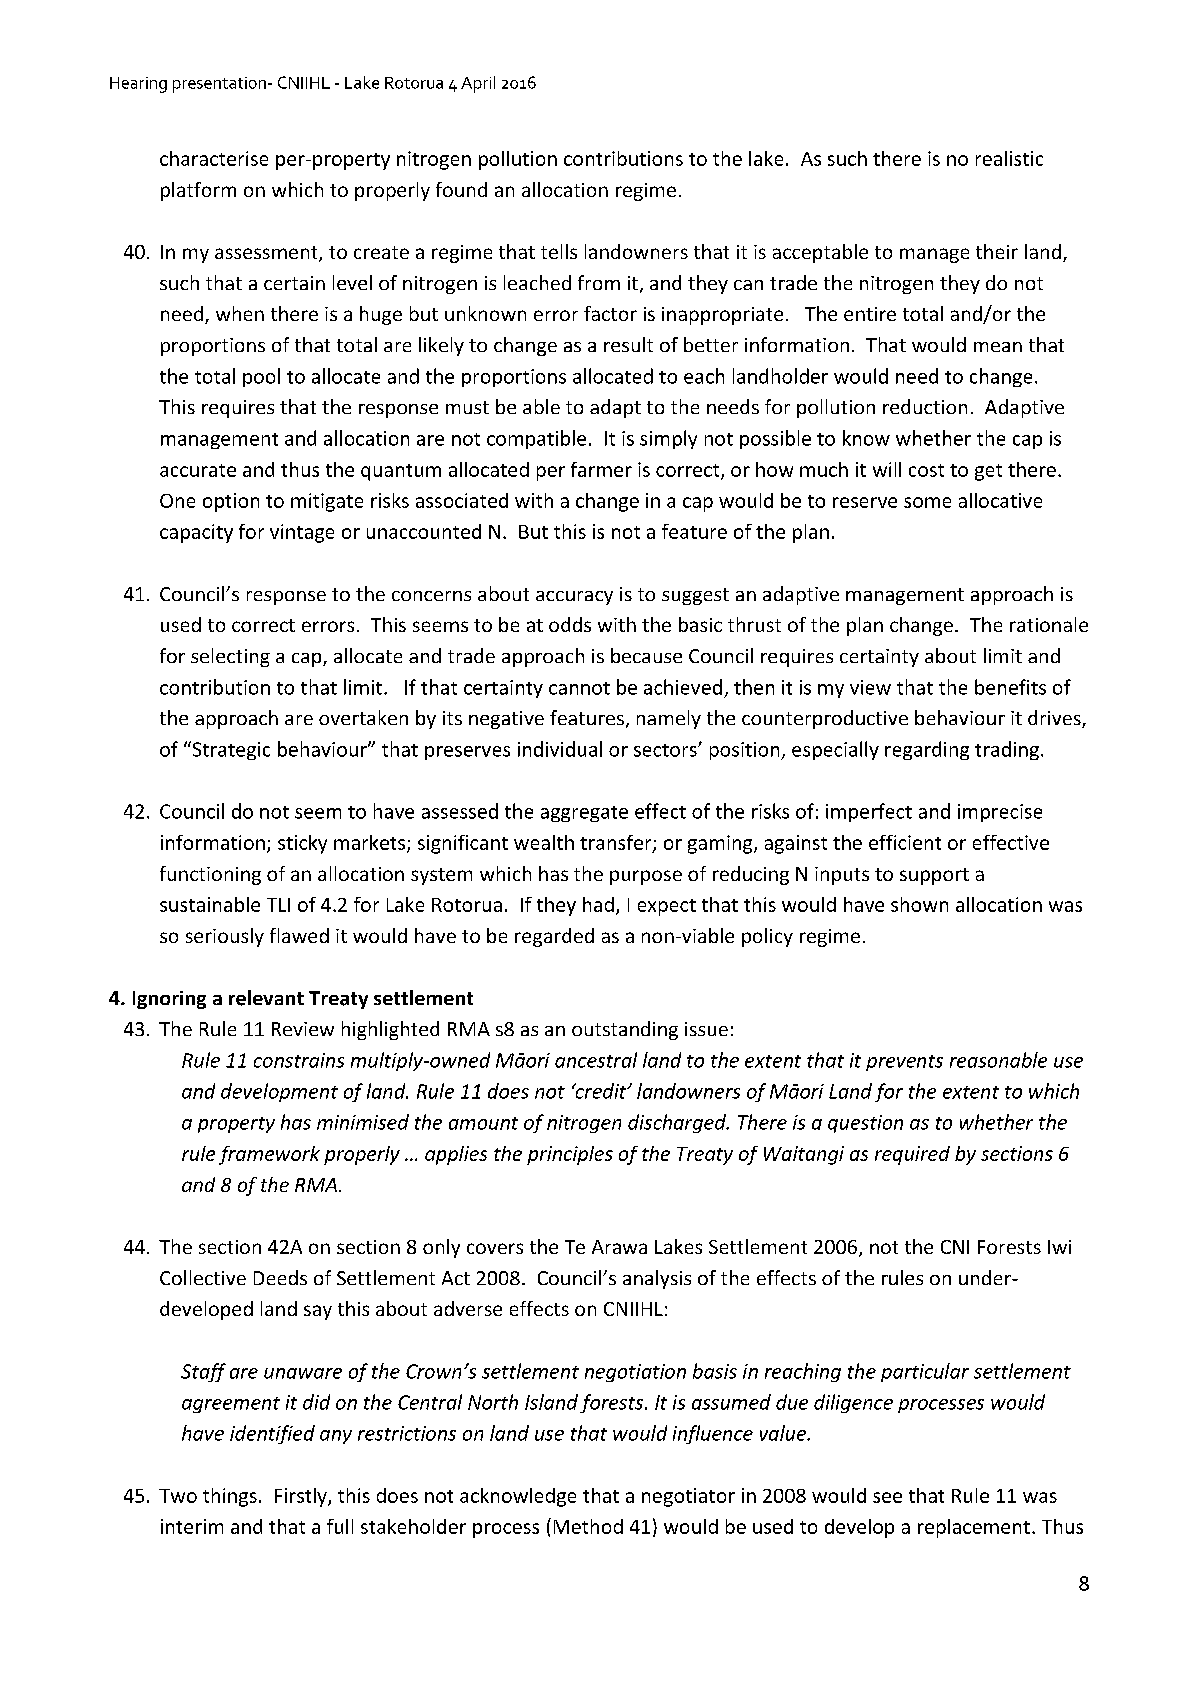 This screenshot has height=1695, width=1198. Describe the element at coordinates (584, 814) in the screenshot. I see `aggregate` at that location.
